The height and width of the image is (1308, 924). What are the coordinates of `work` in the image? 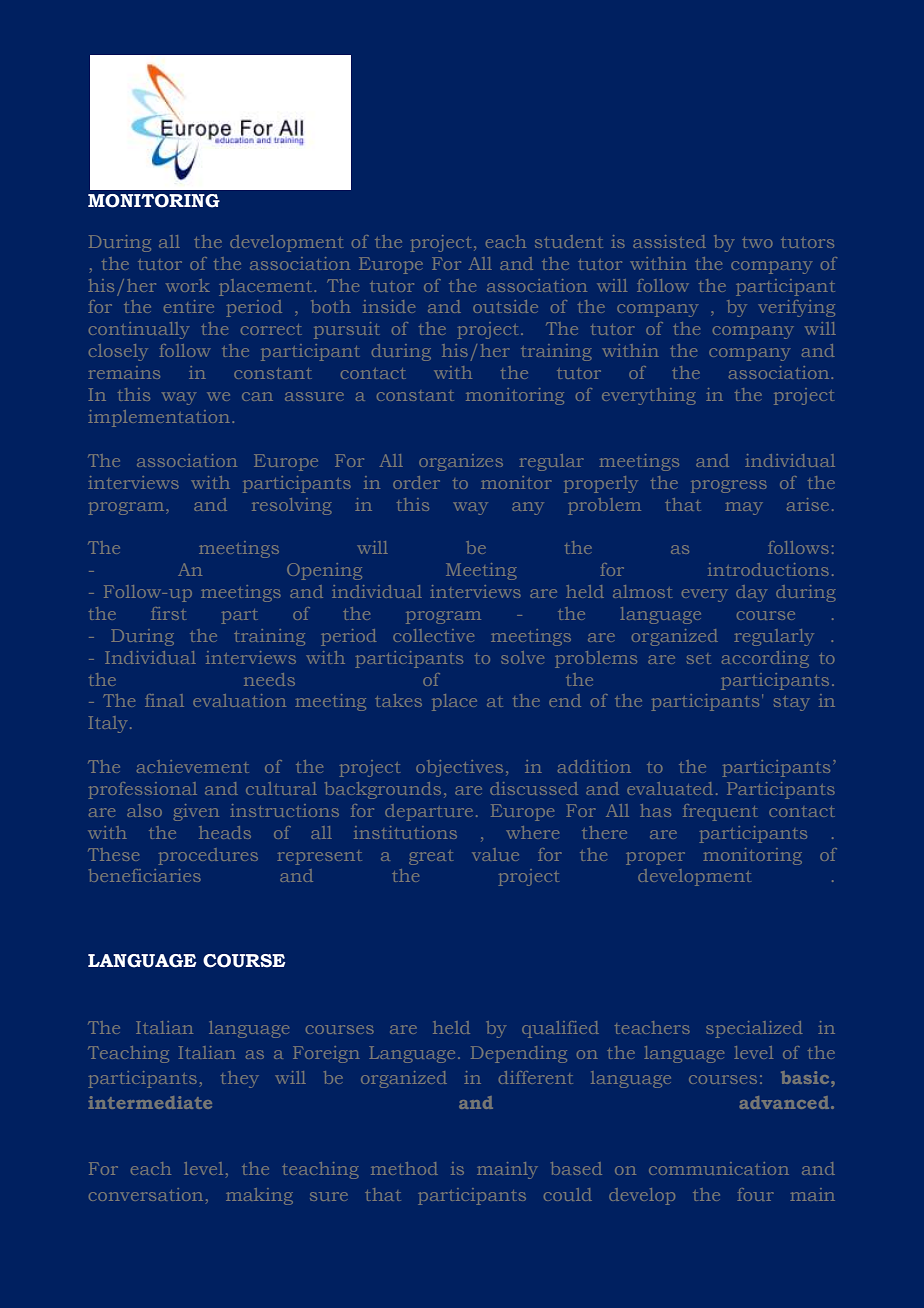 It's located at (188, 285).
